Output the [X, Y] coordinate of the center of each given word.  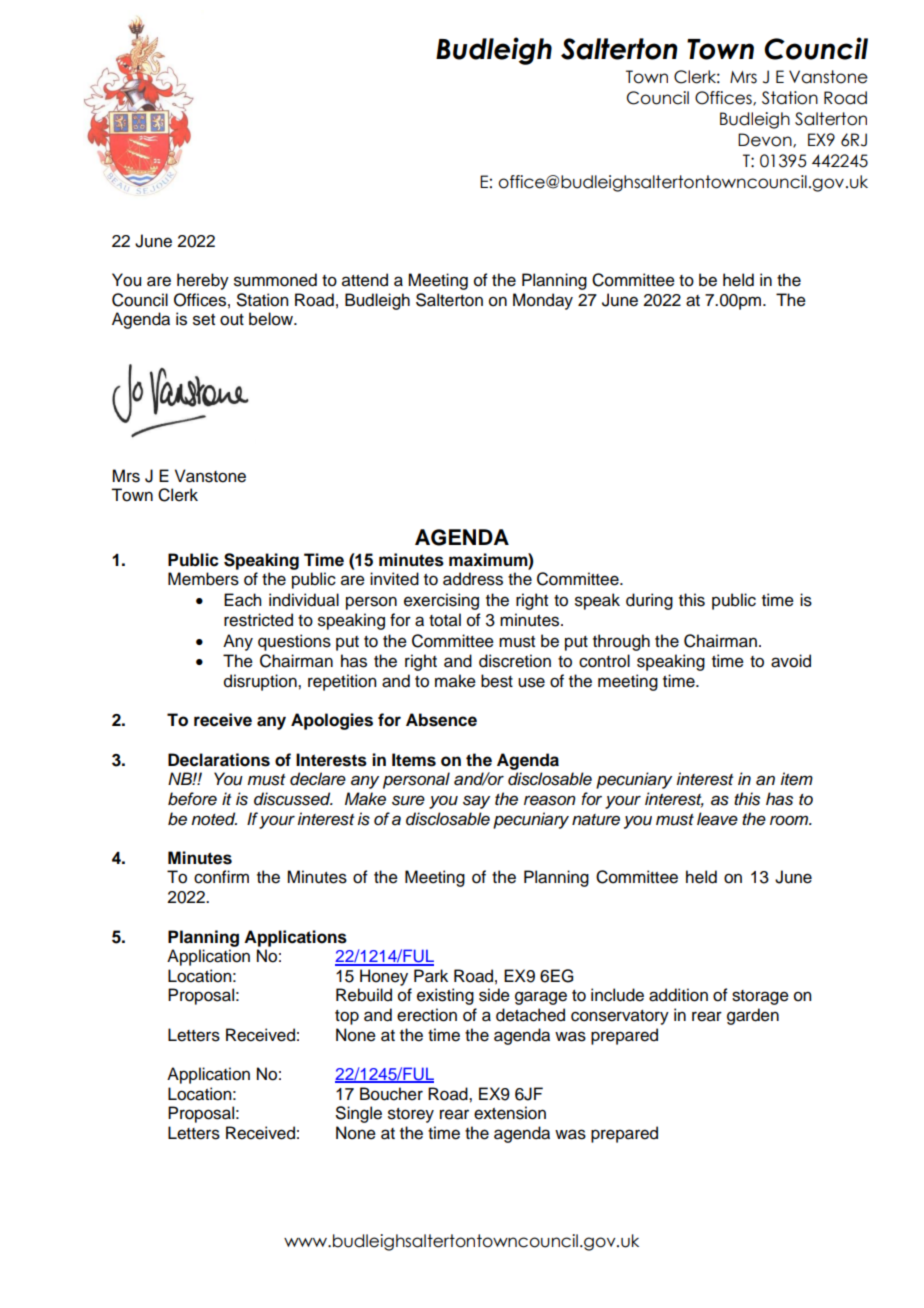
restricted [258, 620]
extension [510, 1113]
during [649, 601]
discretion [515, 661]
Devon [766, 140]
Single [359, 1114]
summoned [275, 280]
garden [753, 1016]
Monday [543, 301]
